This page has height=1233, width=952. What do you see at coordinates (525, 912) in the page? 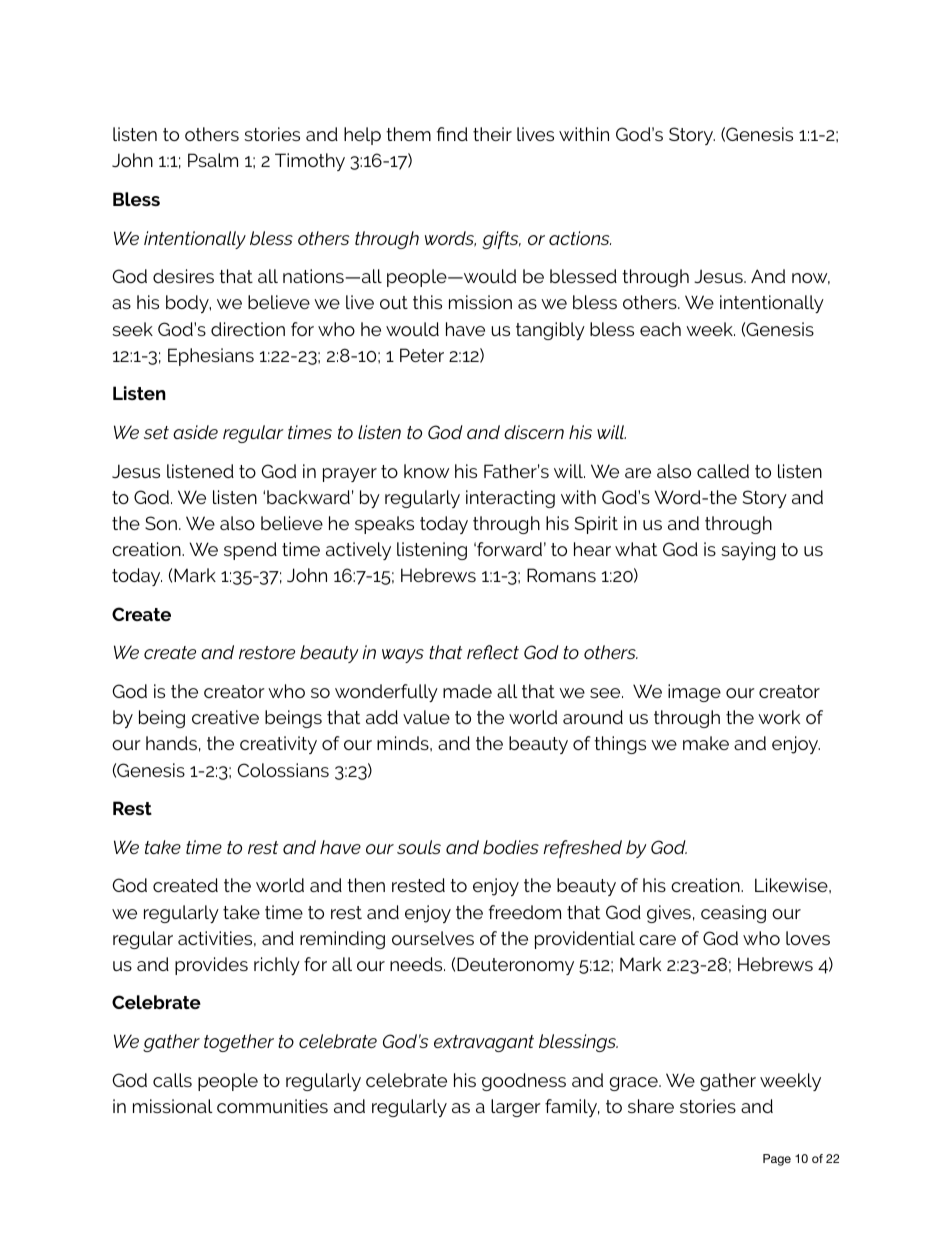
I see `freedom` at bounding box center [525, 912].
